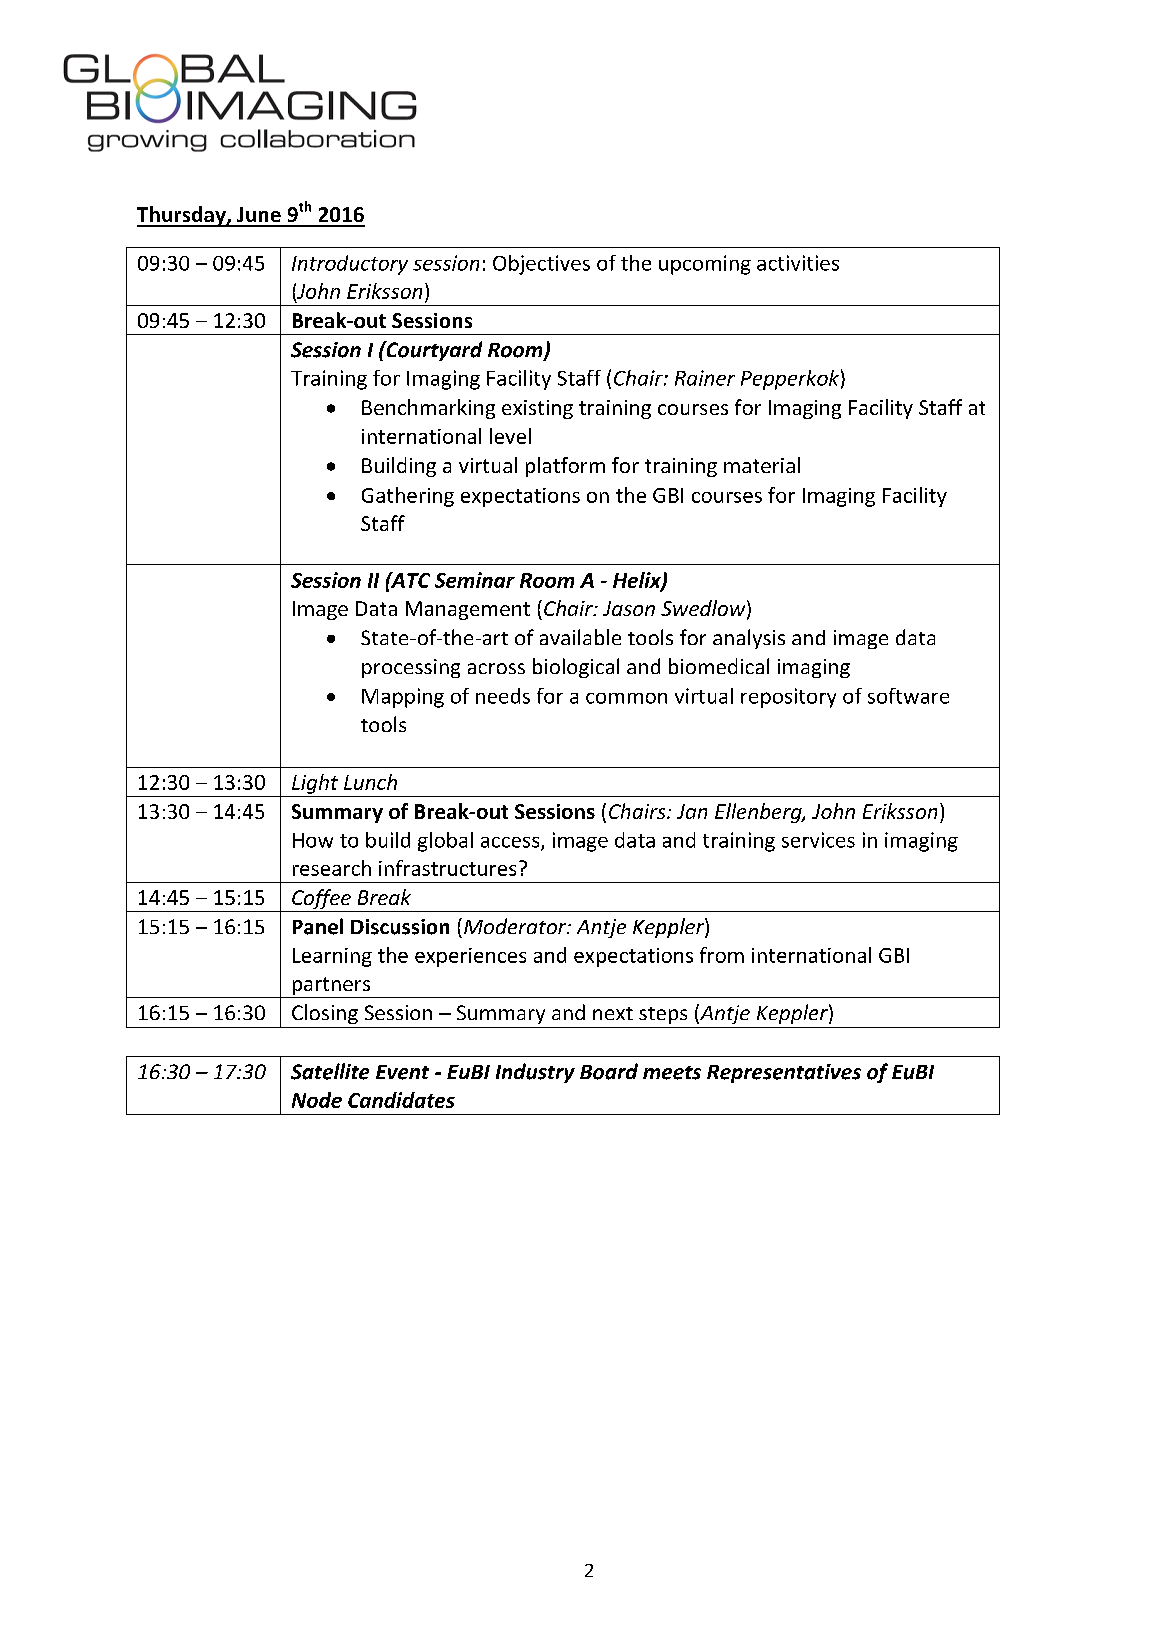 The height and width of the screenshot is (1630, 1152). I want to click on research, so click(332, 868).
